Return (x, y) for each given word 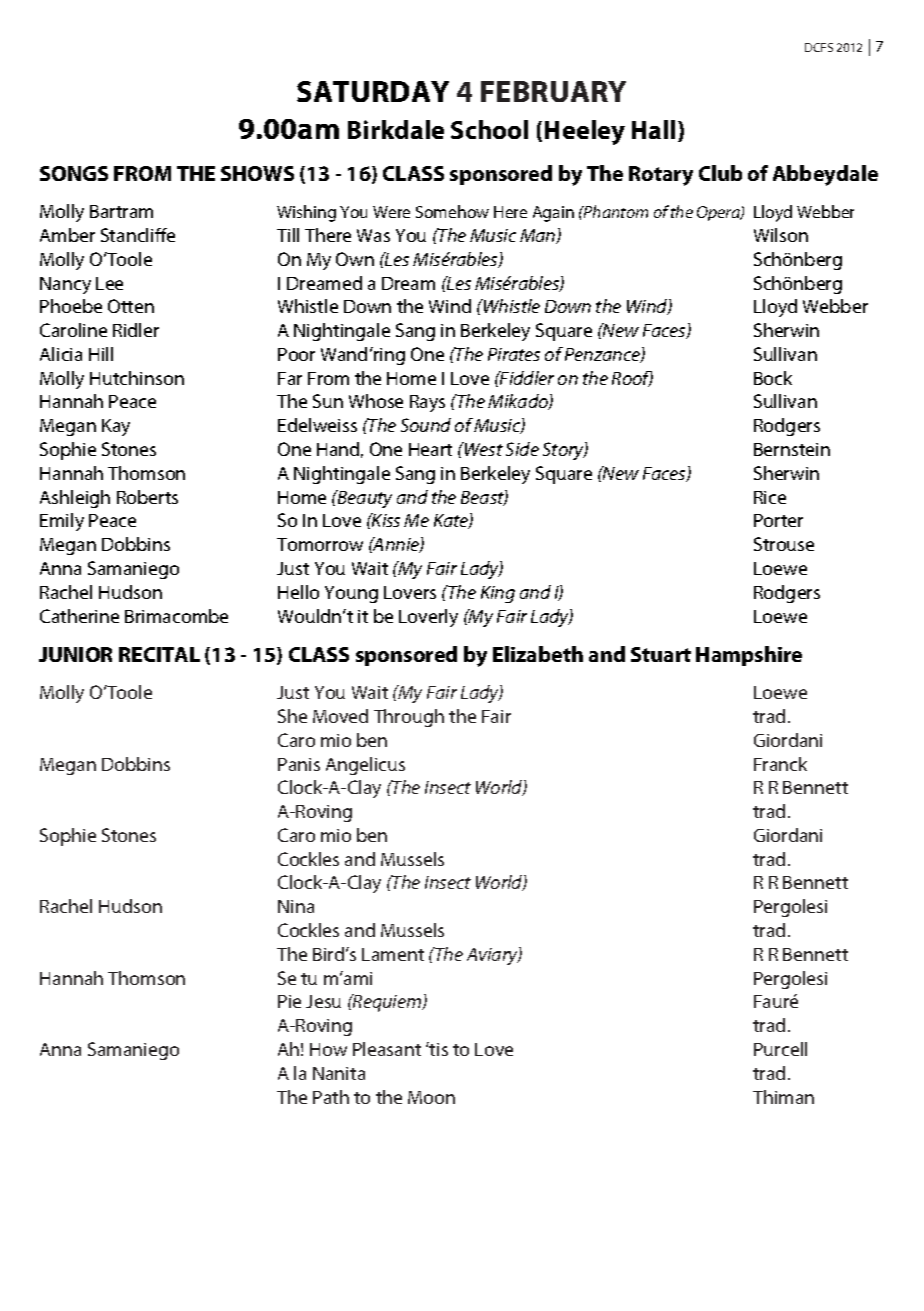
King (498, 594)
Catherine (79, 616)
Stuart (661, 654)
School (489, 129)
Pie (289, 1001)
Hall (653, 129)
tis (438, 1049)
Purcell (780, 1049)
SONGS (74, 173)
